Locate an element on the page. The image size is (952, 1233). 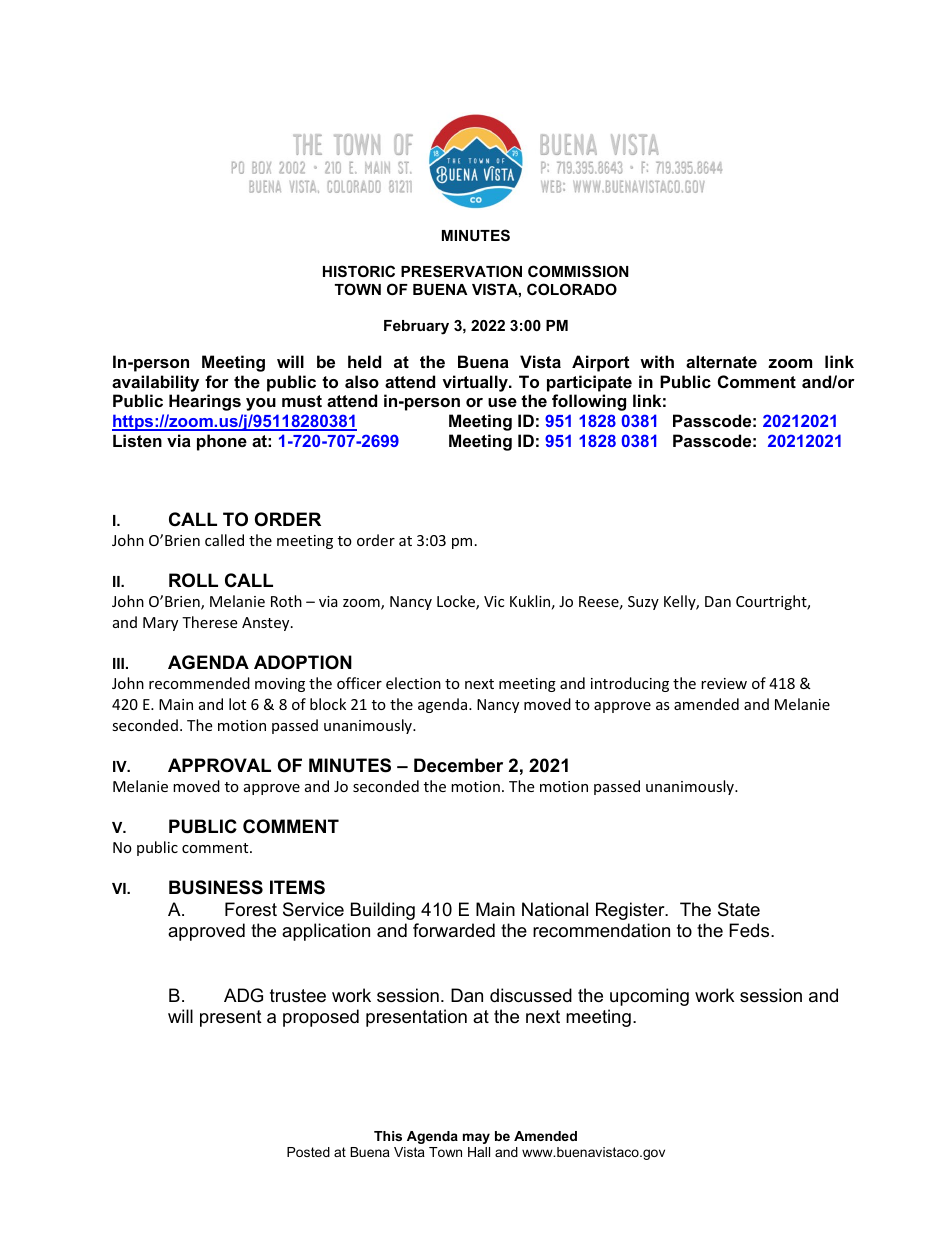
Suzy is located at coordinates (643, 603).
